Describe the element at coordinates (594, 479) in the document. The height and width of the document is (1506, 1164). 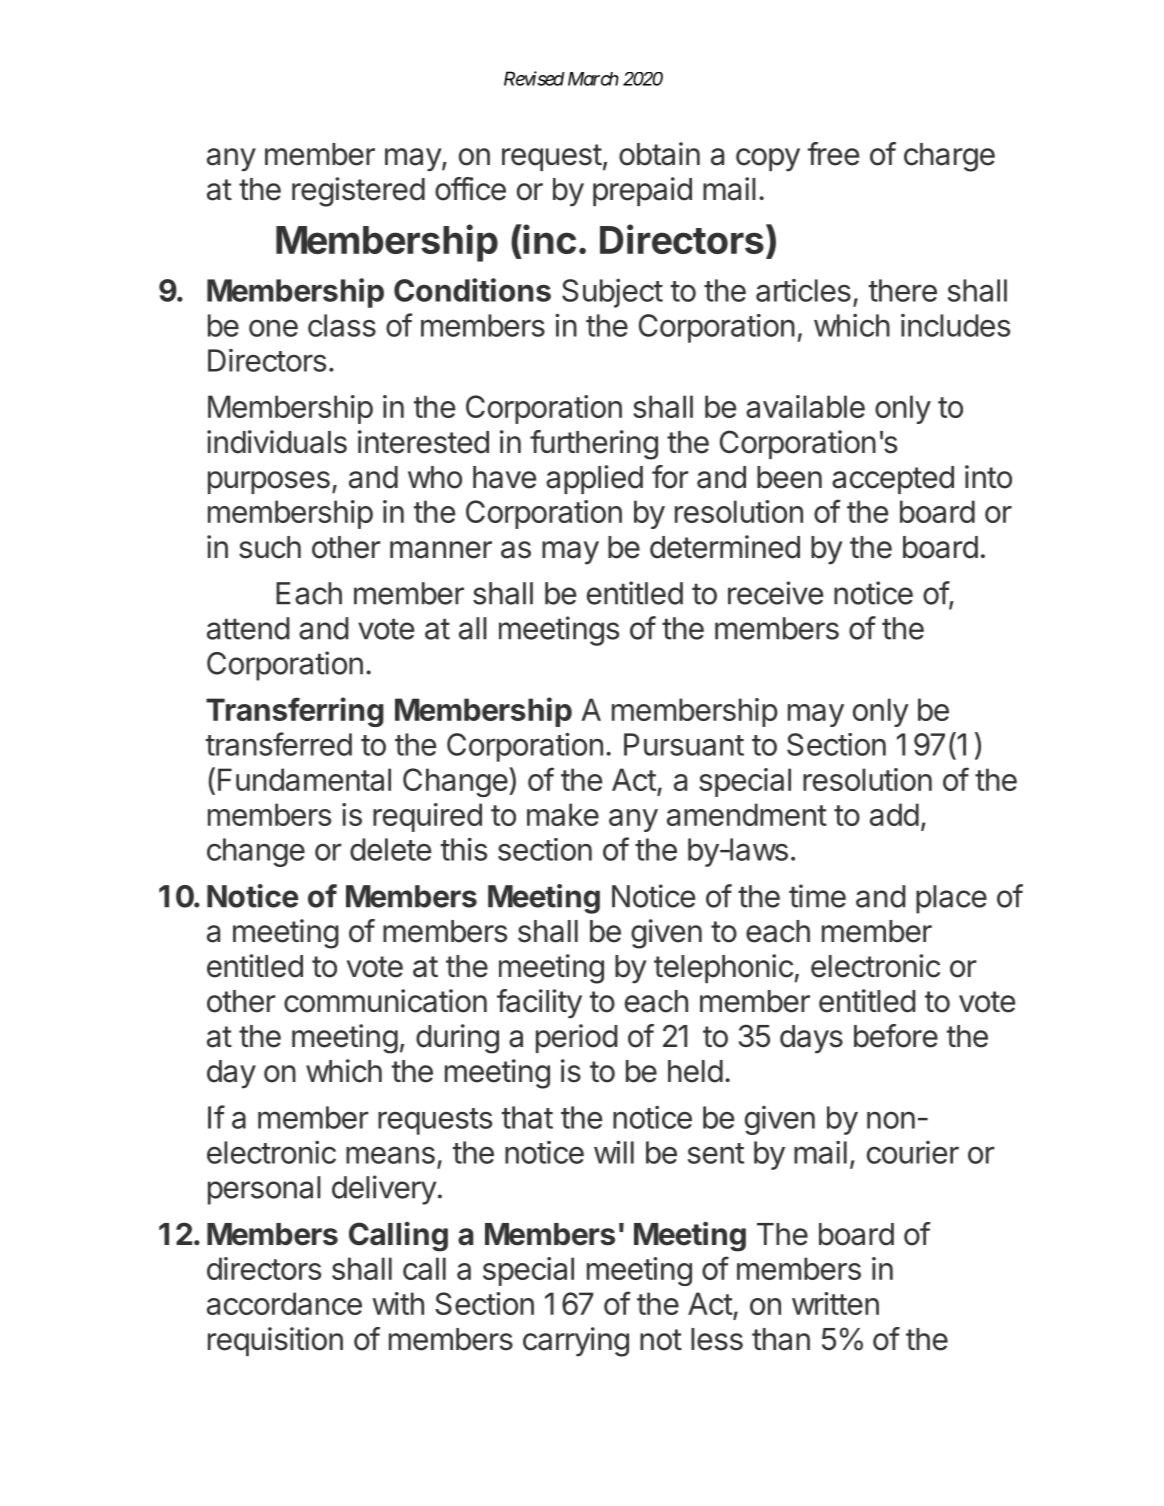
I see `applied` at that location.
